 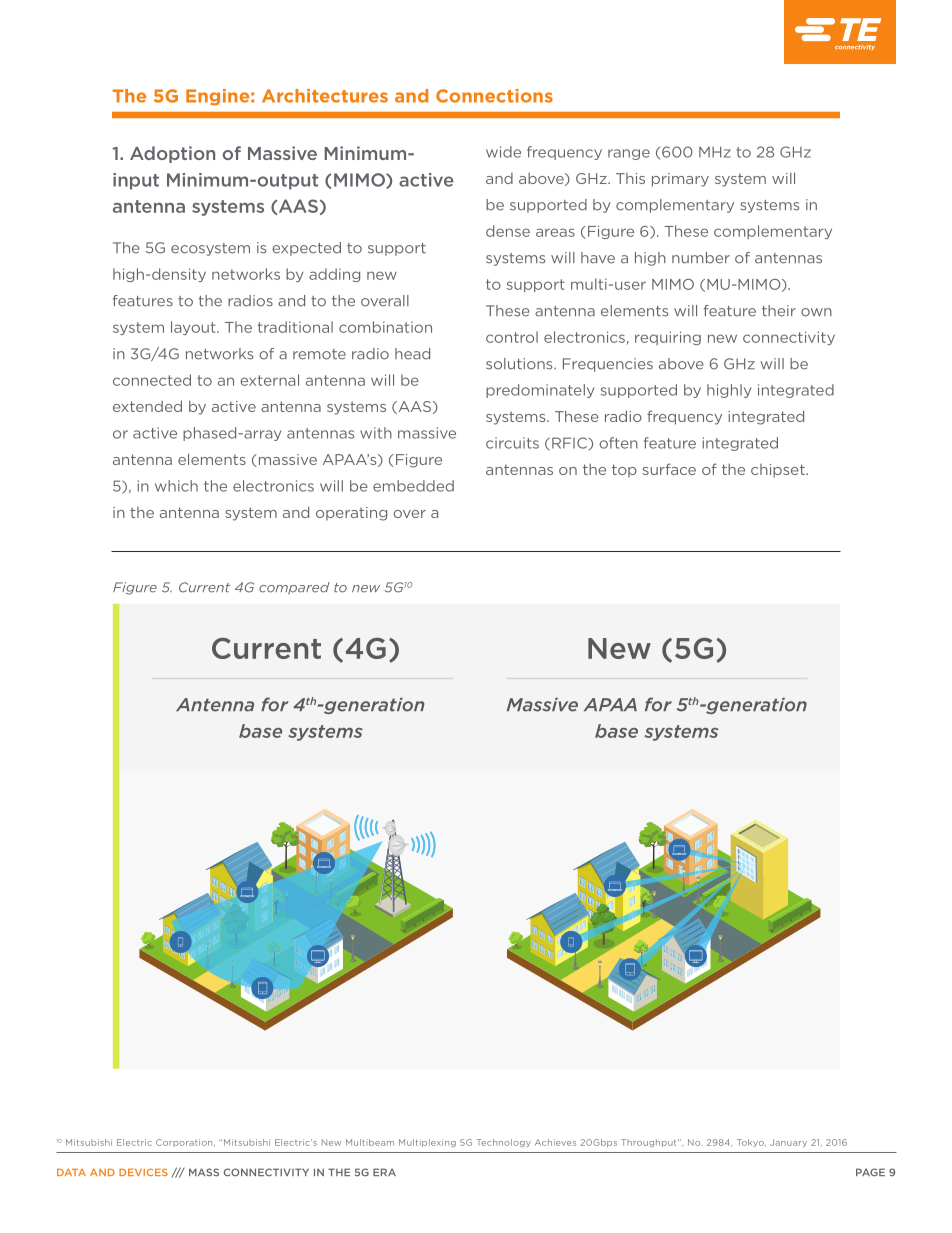 I want to click on Adoption, so click(x=172, y=154).
